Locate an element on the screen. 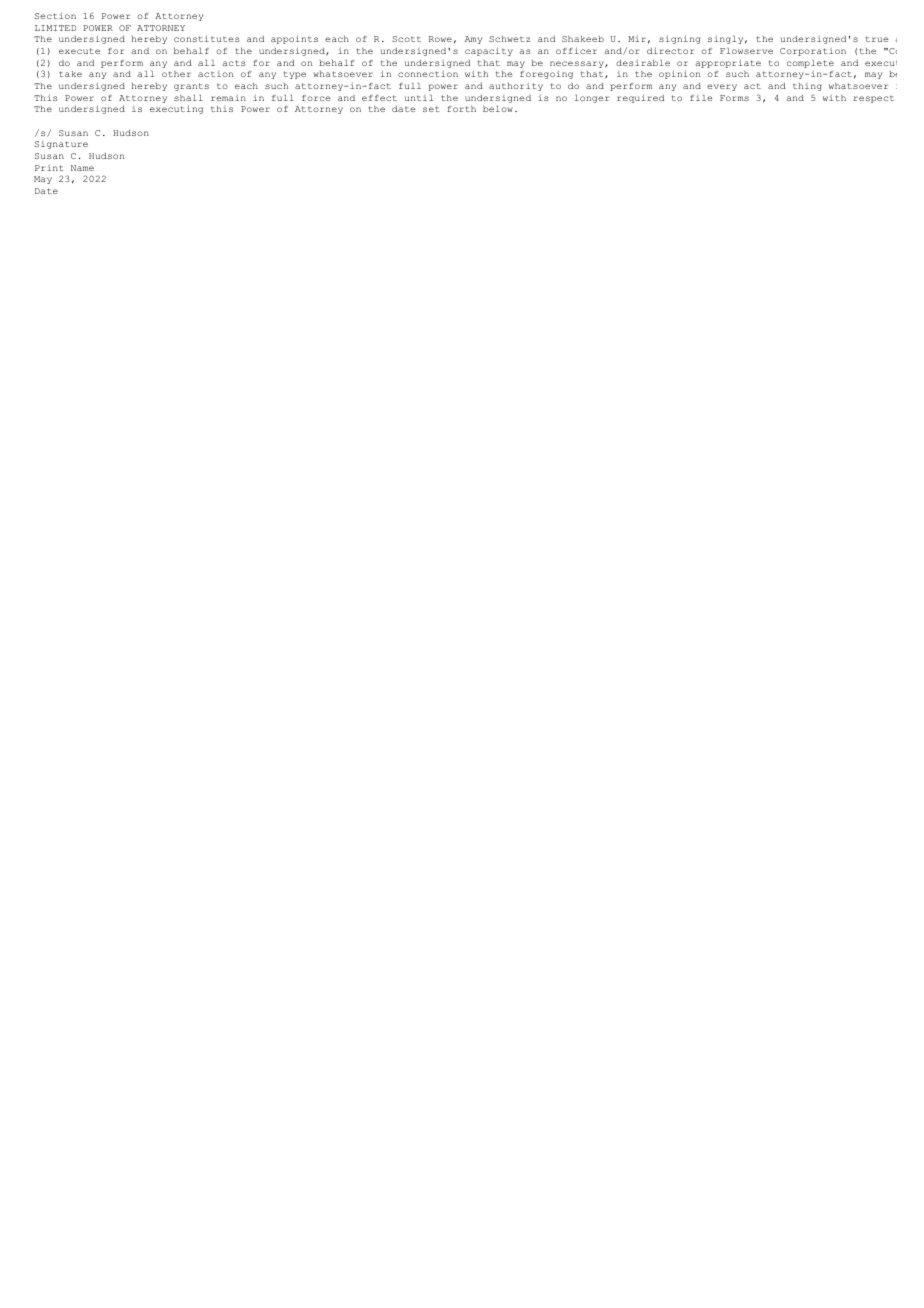 The image size is (924, 1308). true is located at coordinates (877, 39).
